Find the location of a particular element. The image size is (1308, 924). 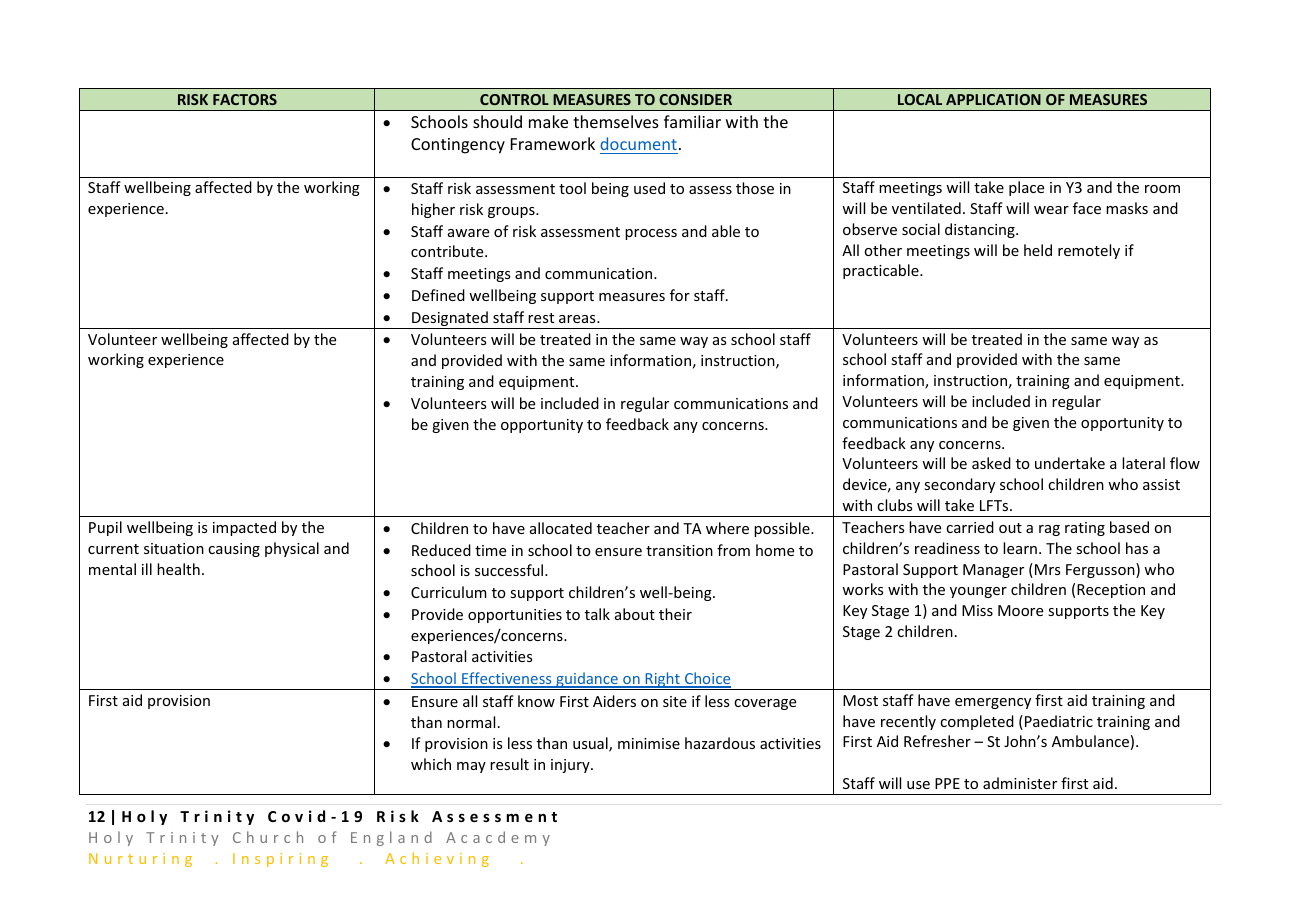

where is located at coordinates (727, 528).
